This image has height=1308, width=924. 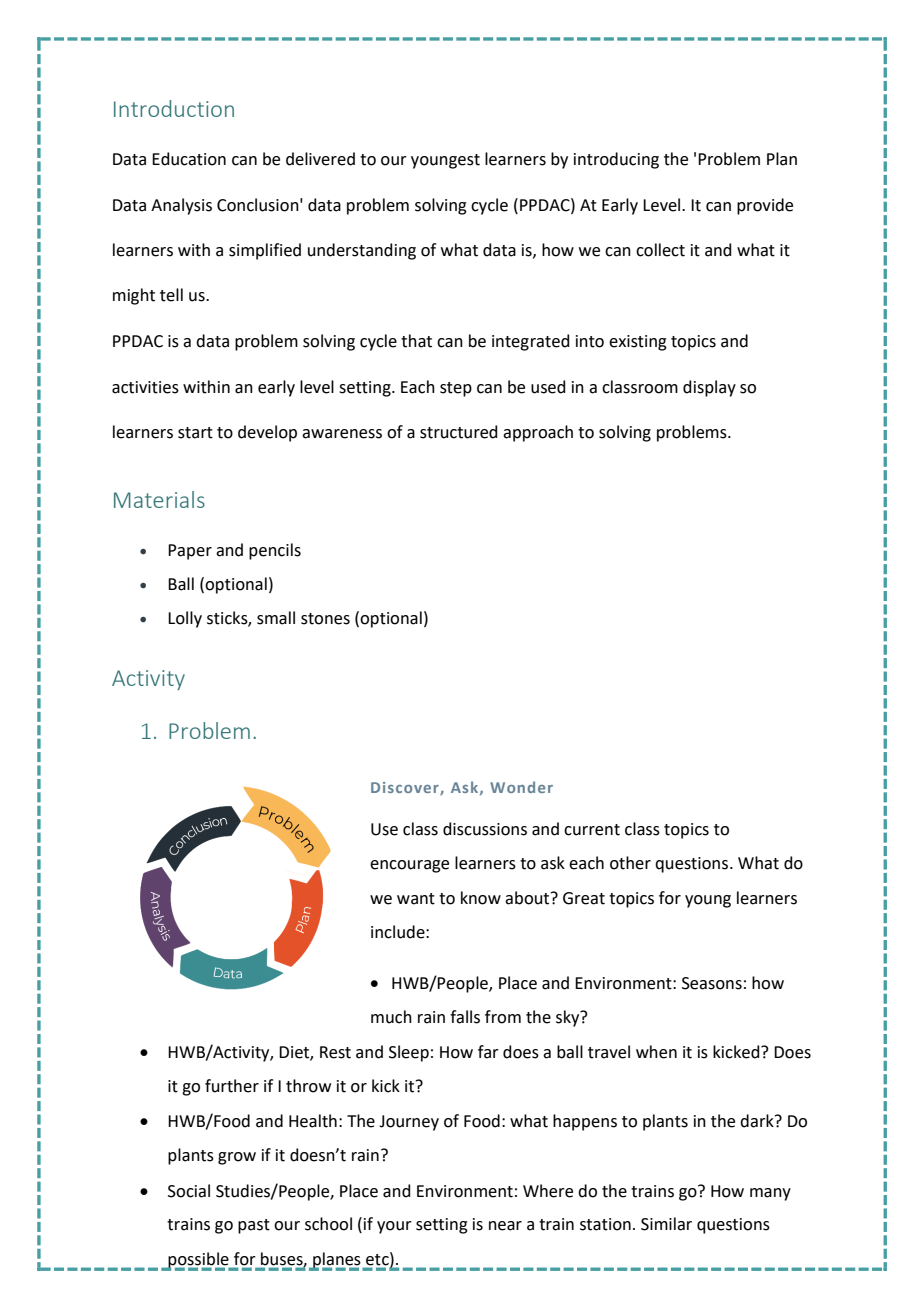 What do you see at coordinates (465, 1017) in the image?
I see `falls` at bounding box center [465, 1017].
